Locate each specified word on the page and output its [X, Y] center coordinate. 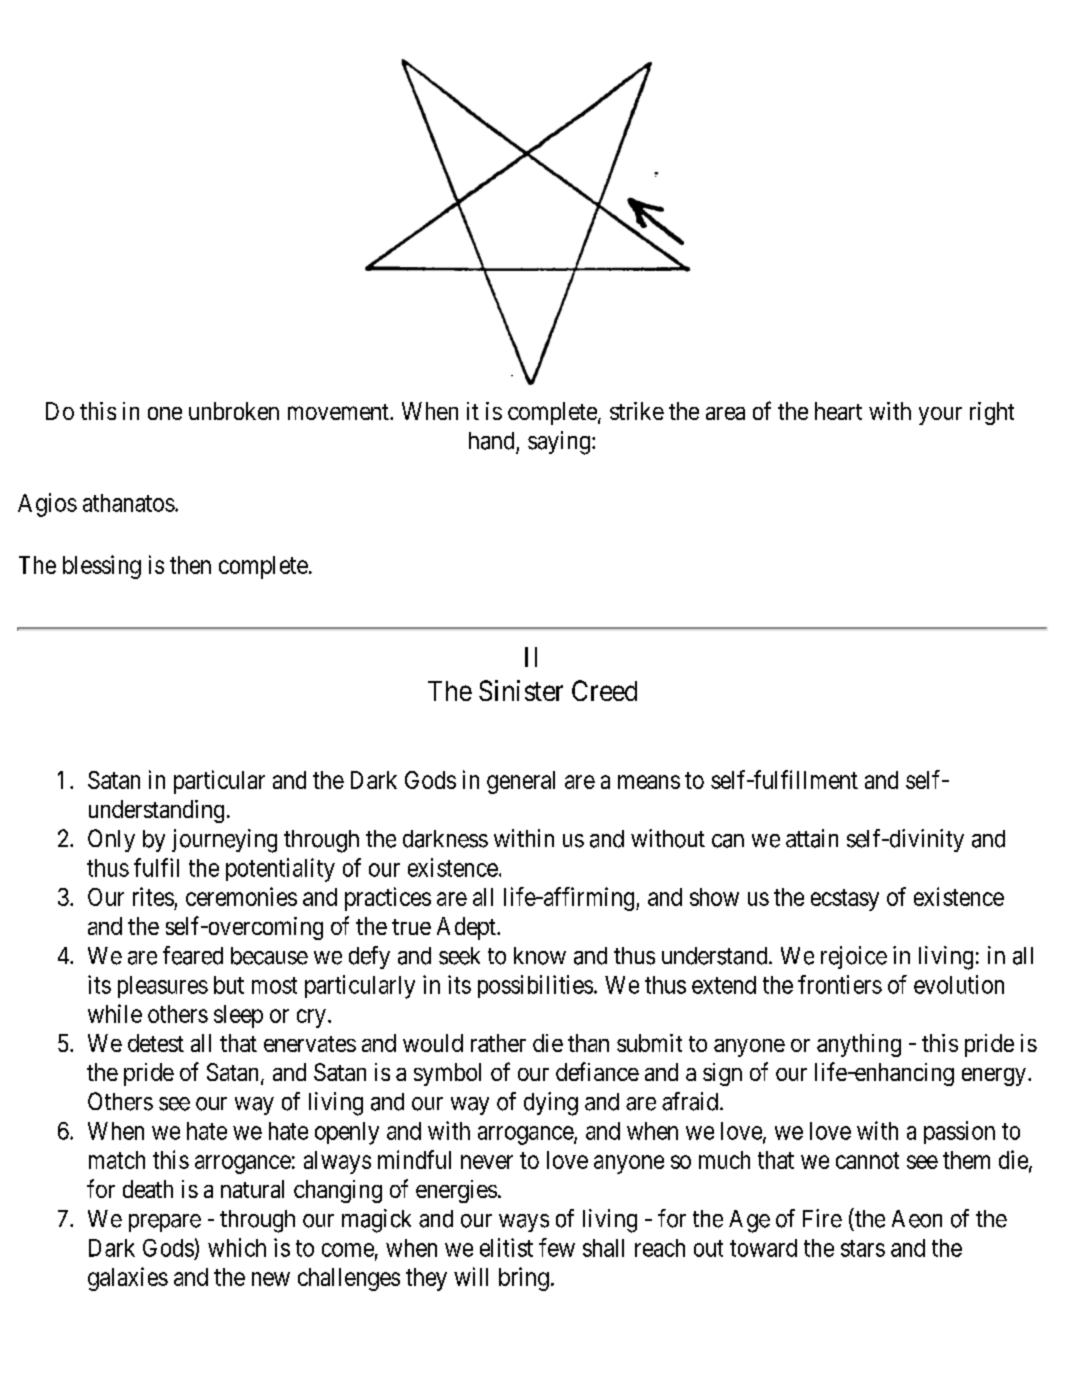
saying [559, 443]
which [237, 1247]
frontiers [840, 984]
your [940, 416]
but [229, 985]
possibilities [535, 986]
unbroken [234, 411]
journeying [224, 841]
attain [812, 838]
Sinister [521, 690]
